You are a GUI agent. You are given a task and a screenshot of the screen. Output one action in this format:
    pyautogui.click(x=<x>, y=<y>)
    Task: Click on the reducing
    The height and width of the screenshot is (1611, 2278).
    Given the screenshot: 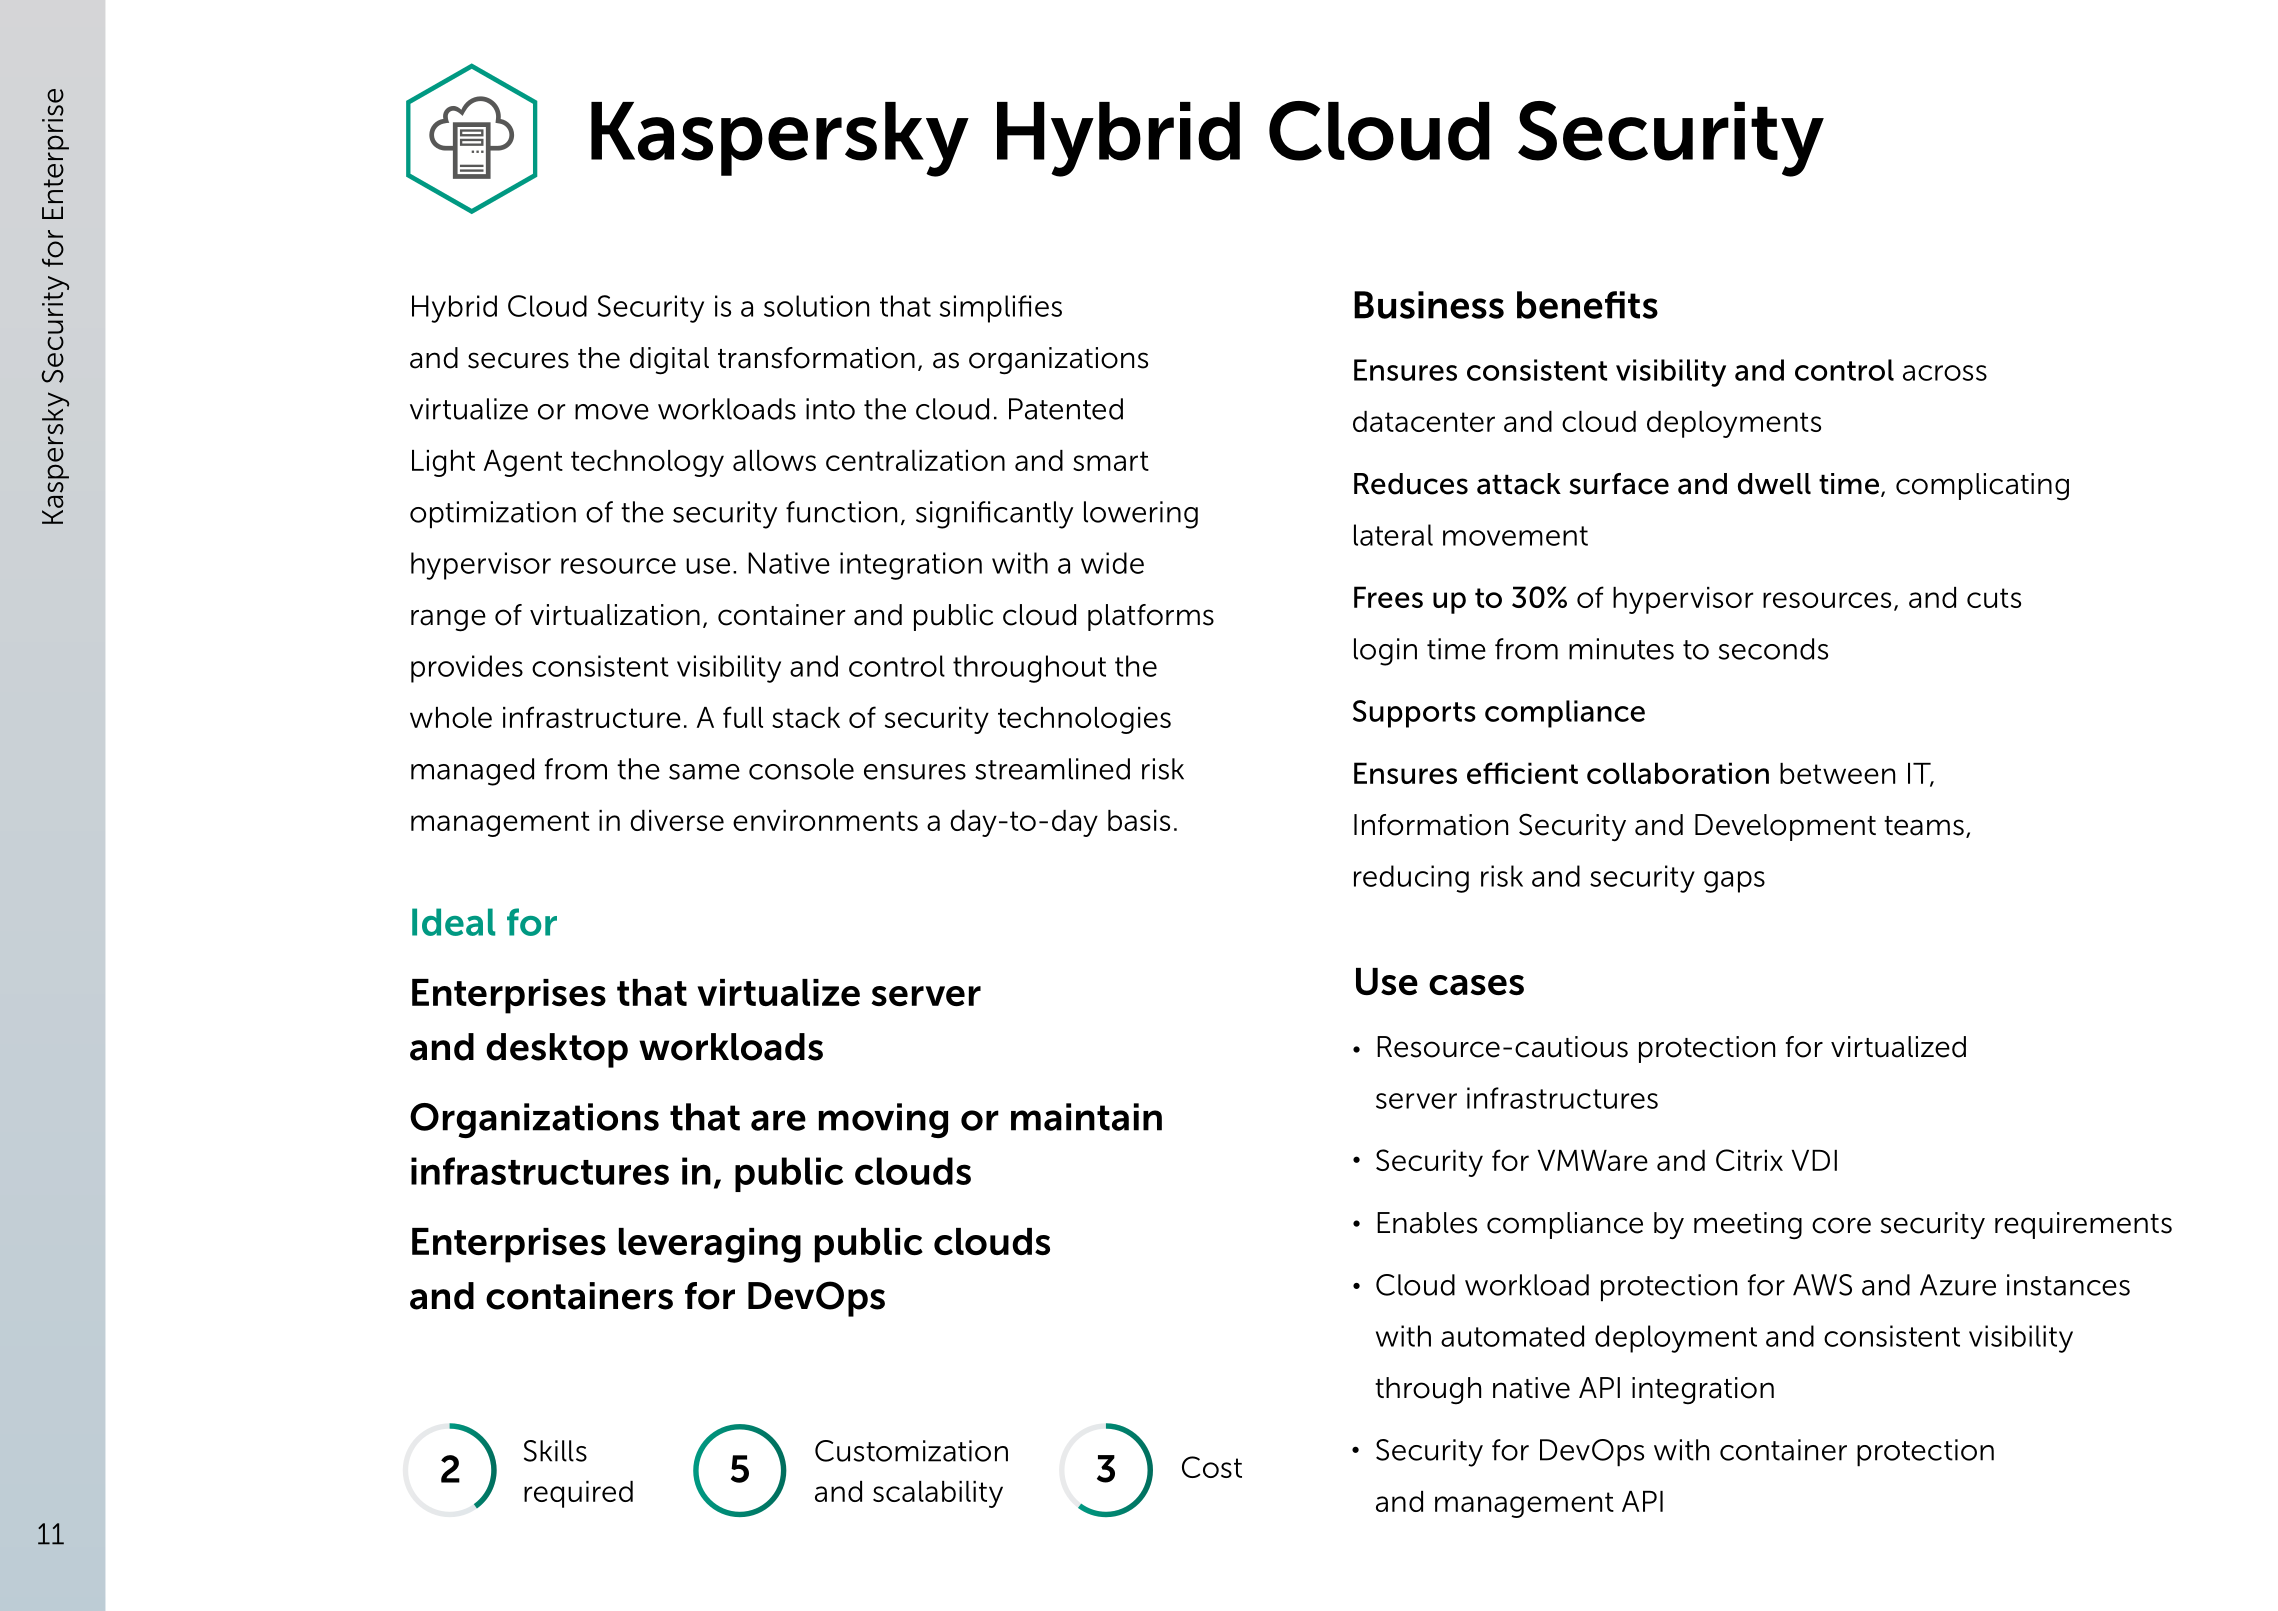 What is the action you would take?
    pyautogui.click(x=1411, y=879)
